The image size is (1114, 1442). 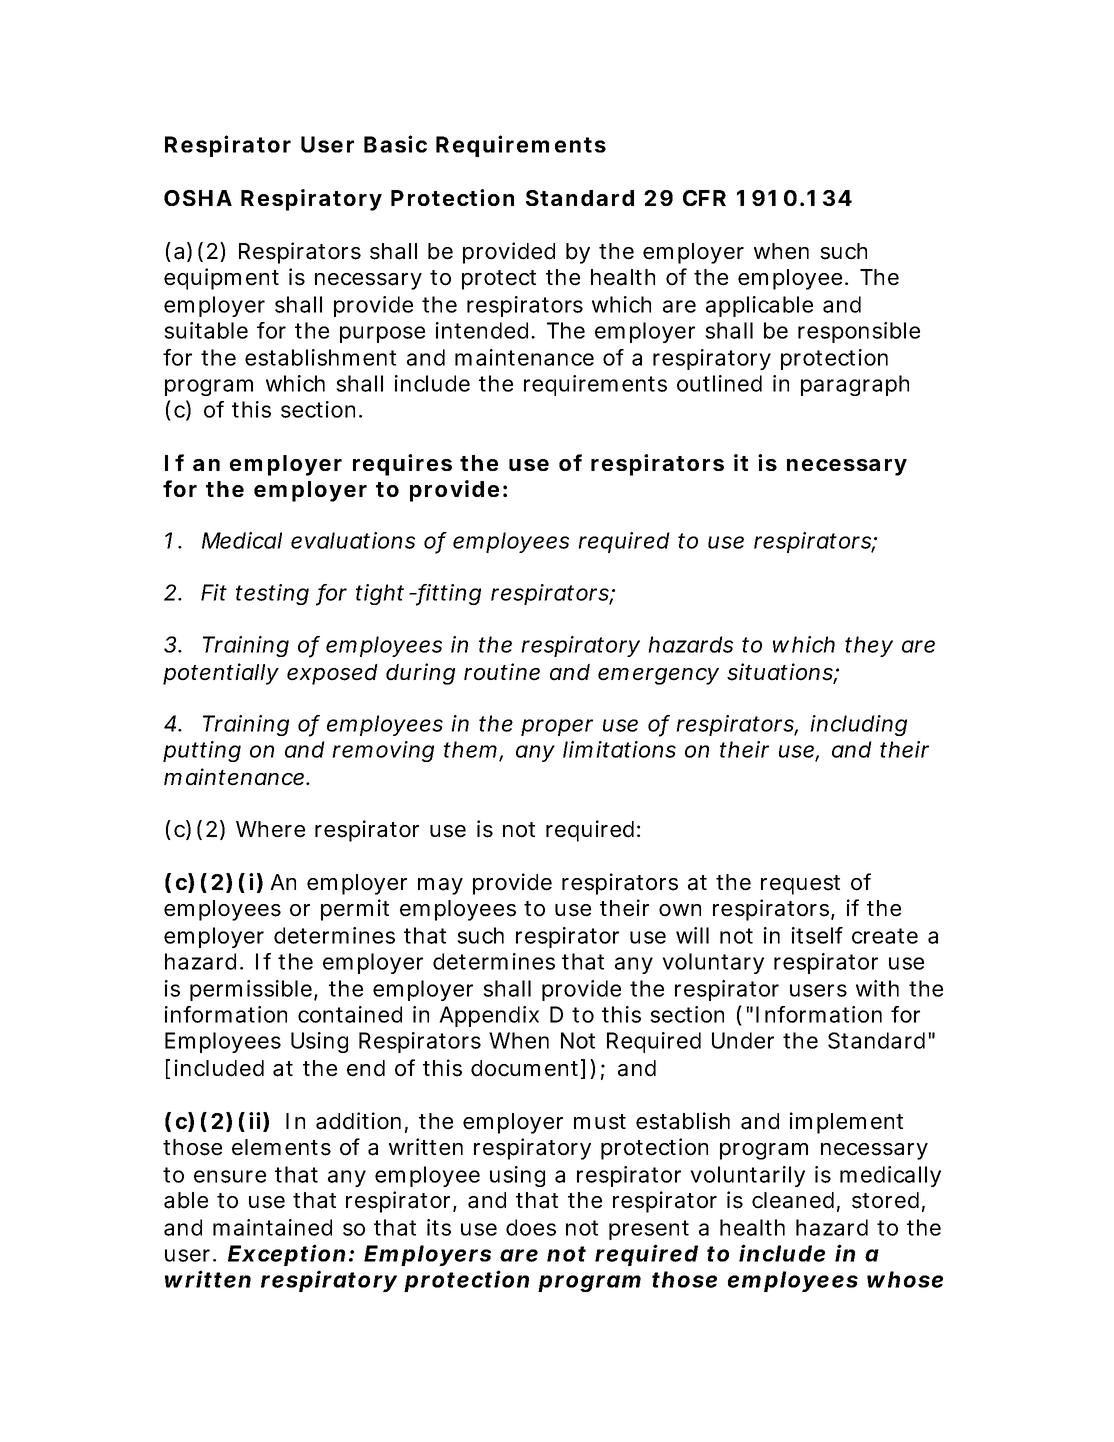 I want to click on paragraph, so click(x=855, y=385).
